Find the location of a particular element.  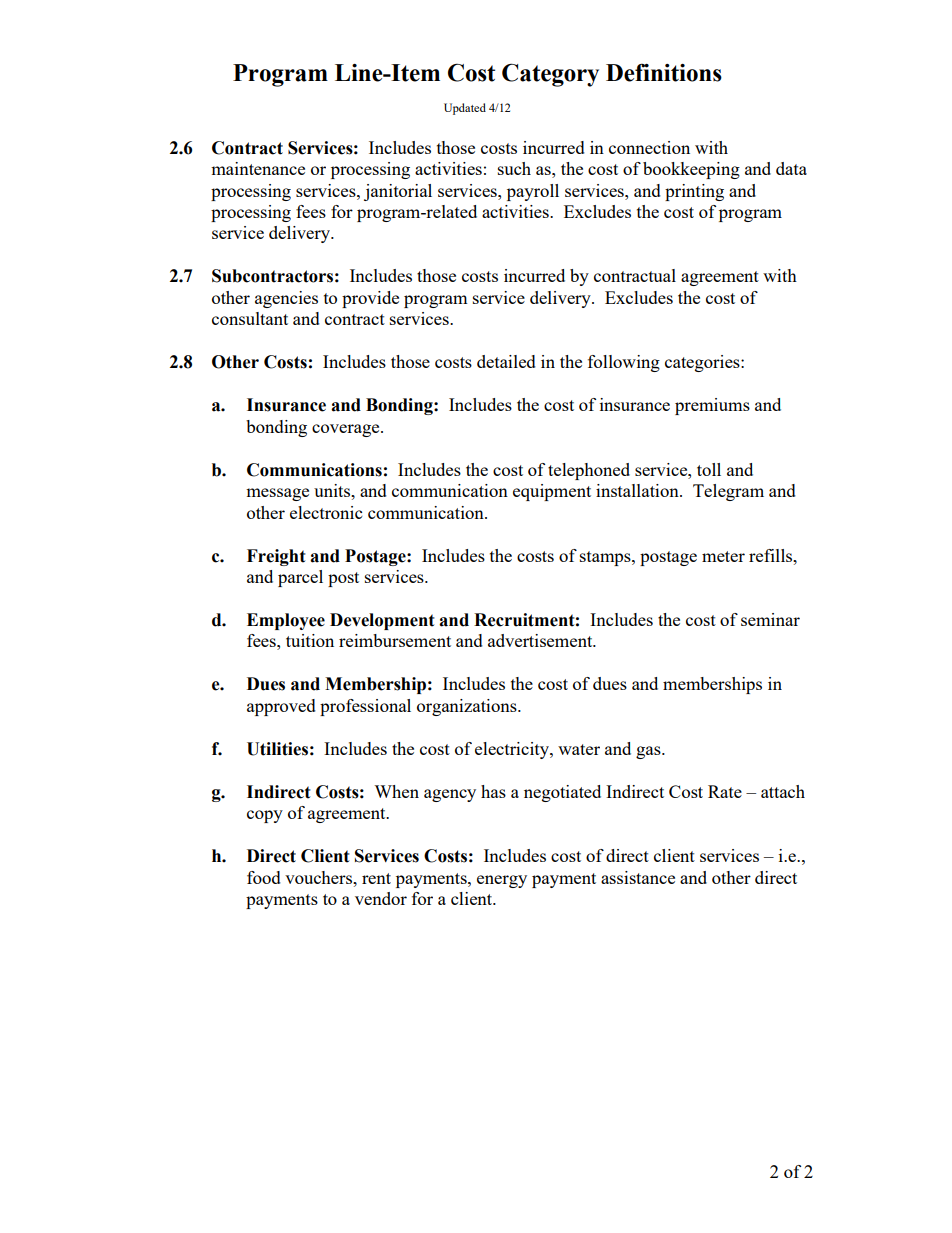

Telegram is located at coordinates (728, 492).
